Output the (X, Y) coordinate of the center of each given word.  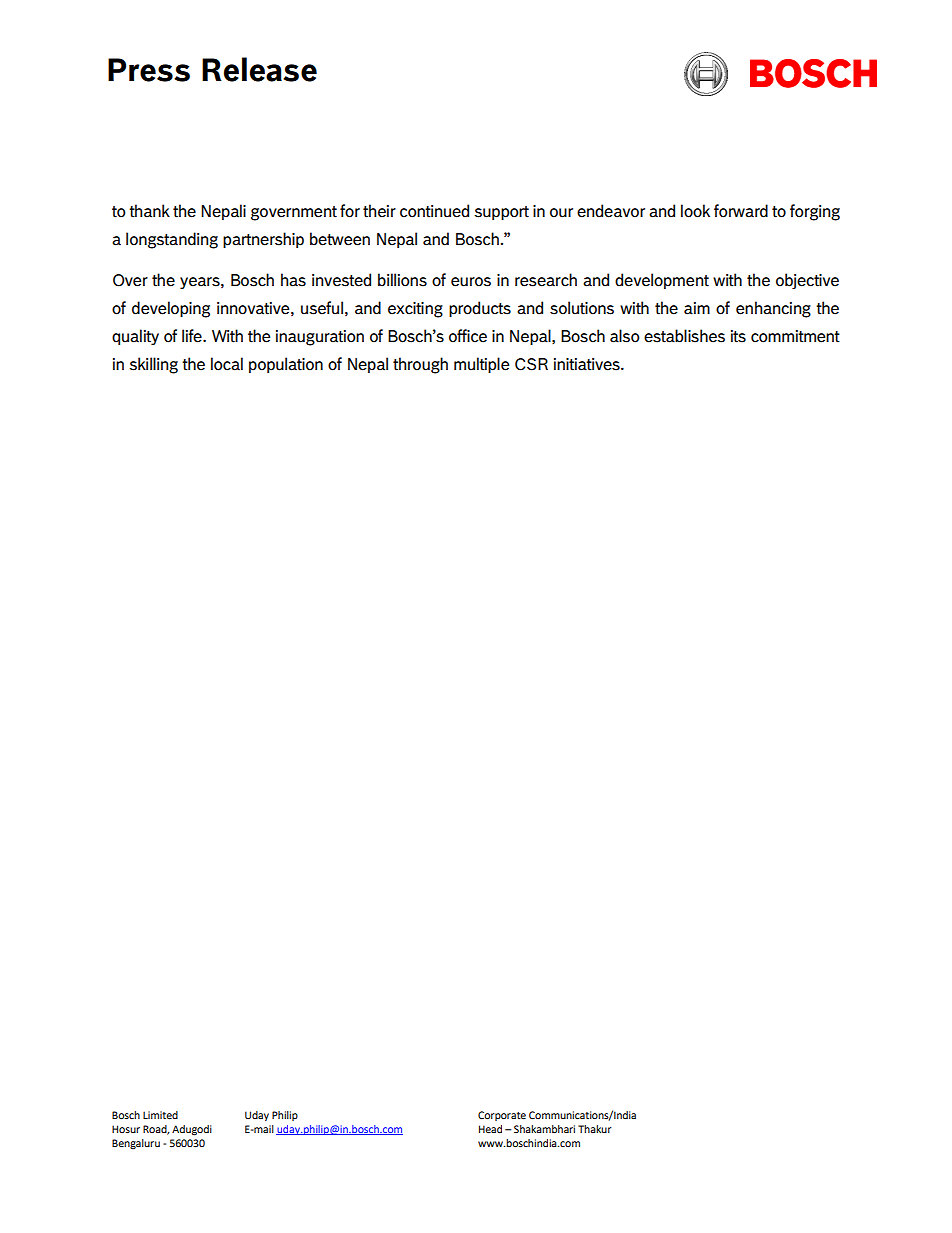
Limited (160, 1115)
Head (490, 1129)
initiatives (588, 364)
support (501, 213)
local (227, 364)
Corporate (502, 1116)
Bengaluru (136, 1144)
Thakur (595, 1129)
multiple (481, 365)
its (738, 336)
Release (259, 69)
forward (741, 211)
